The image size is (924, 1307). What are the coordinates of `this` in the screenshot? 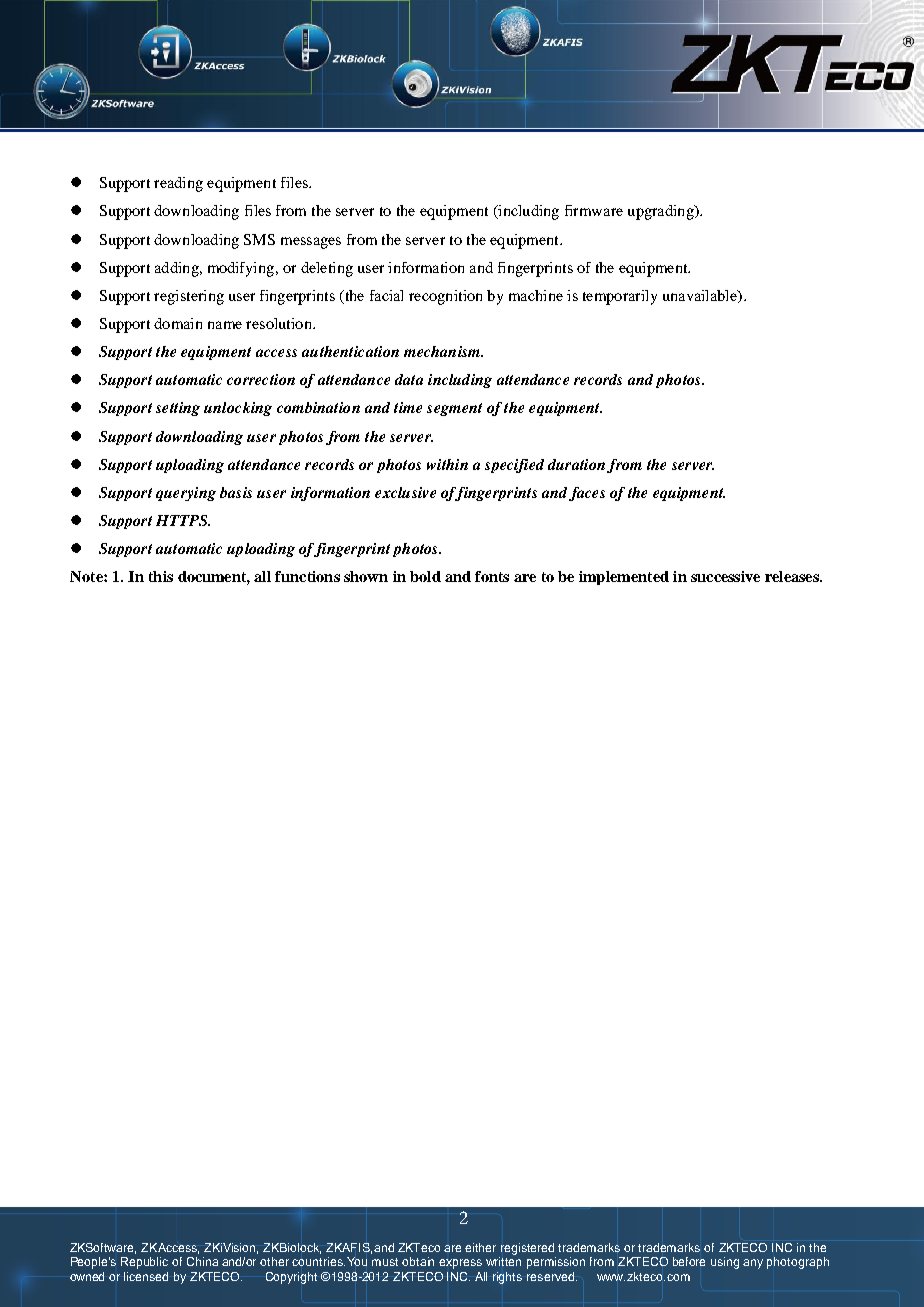 It's located at (161, 576).
